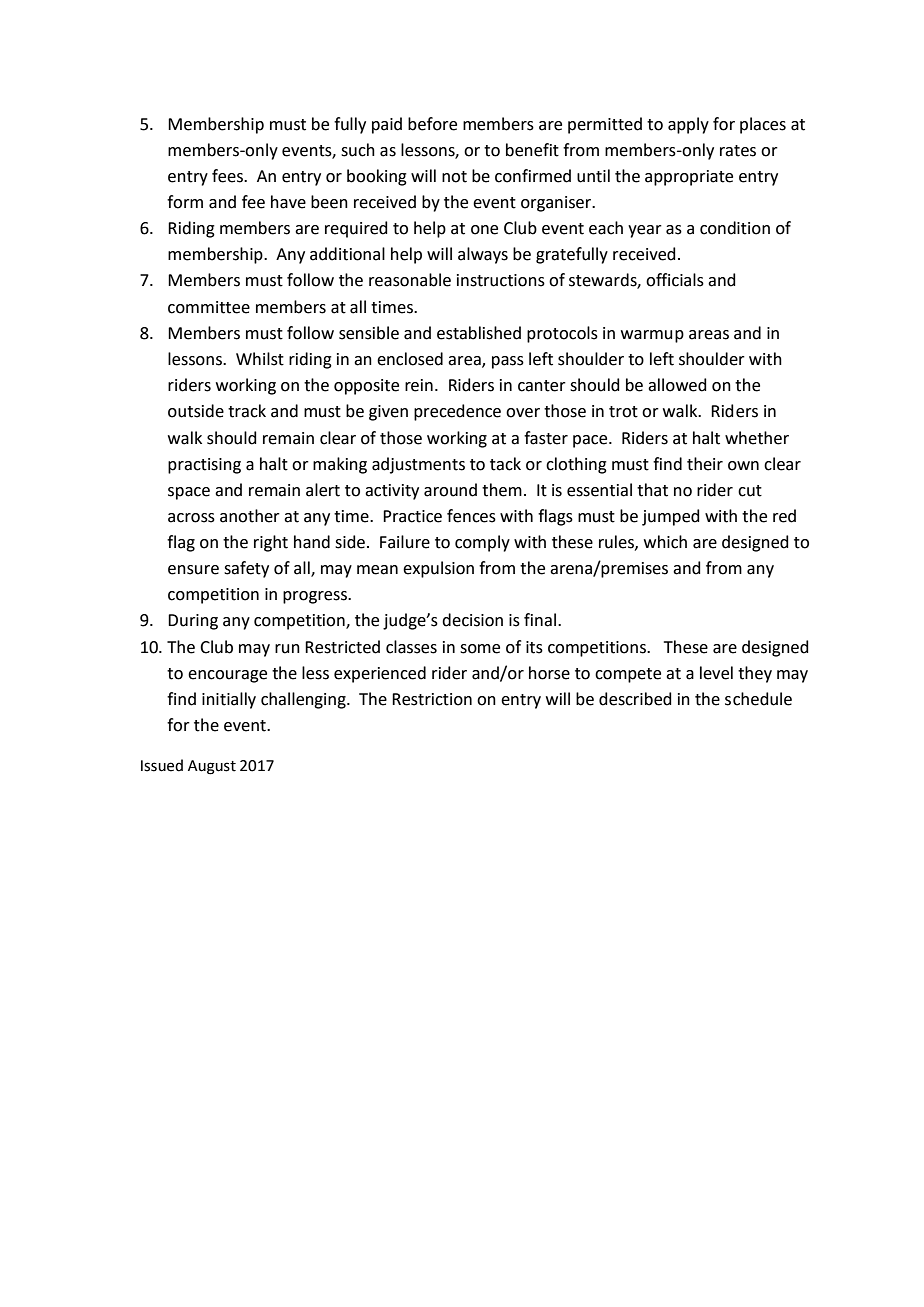 This document has height=1307, width=924. I want to click on tack, so click(505, 464).
